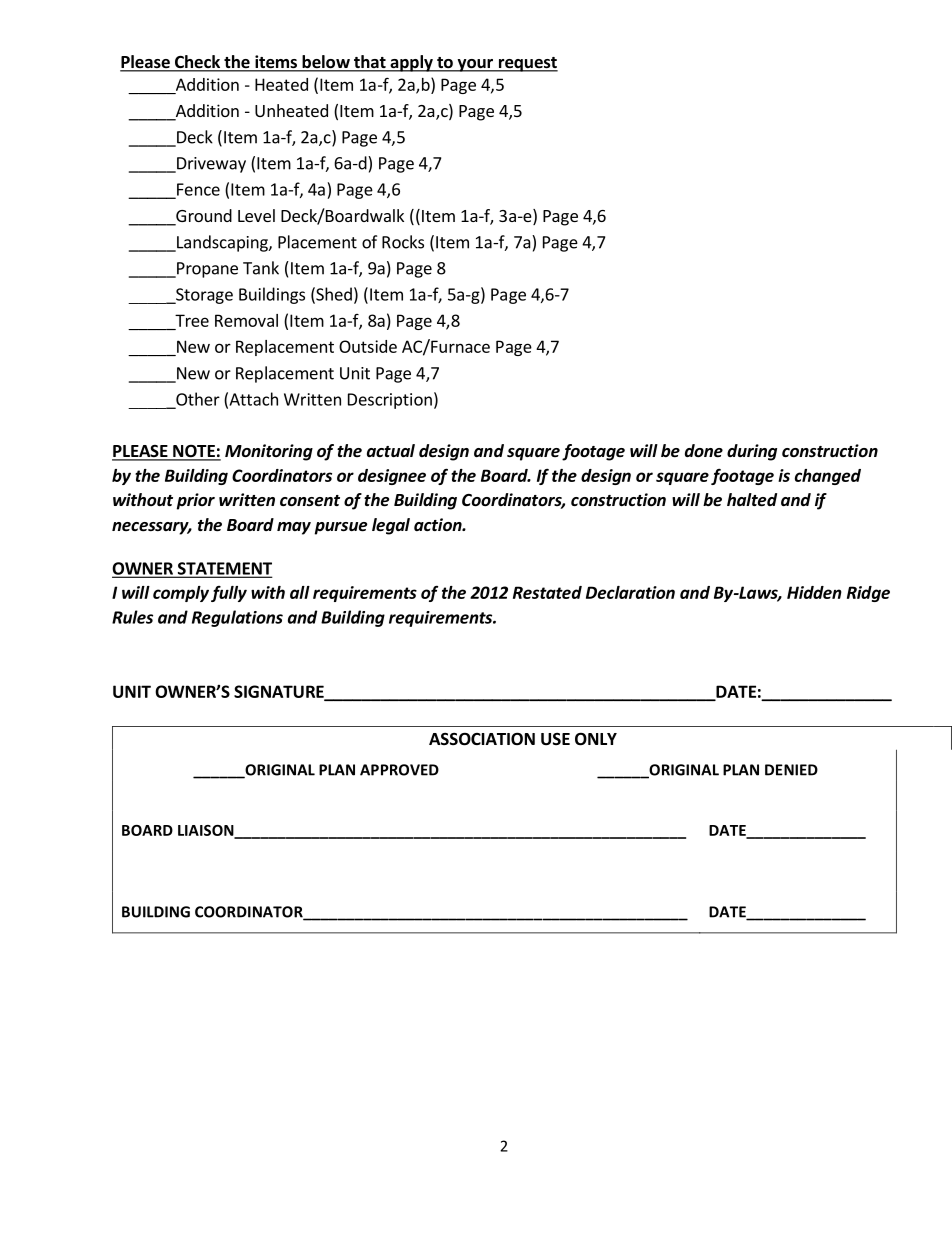 Image resolution: width=952 pixels, height=1233 pixels. Describe the element at coordinates (814, 592) in the document. I see `Hidden` at that location.
